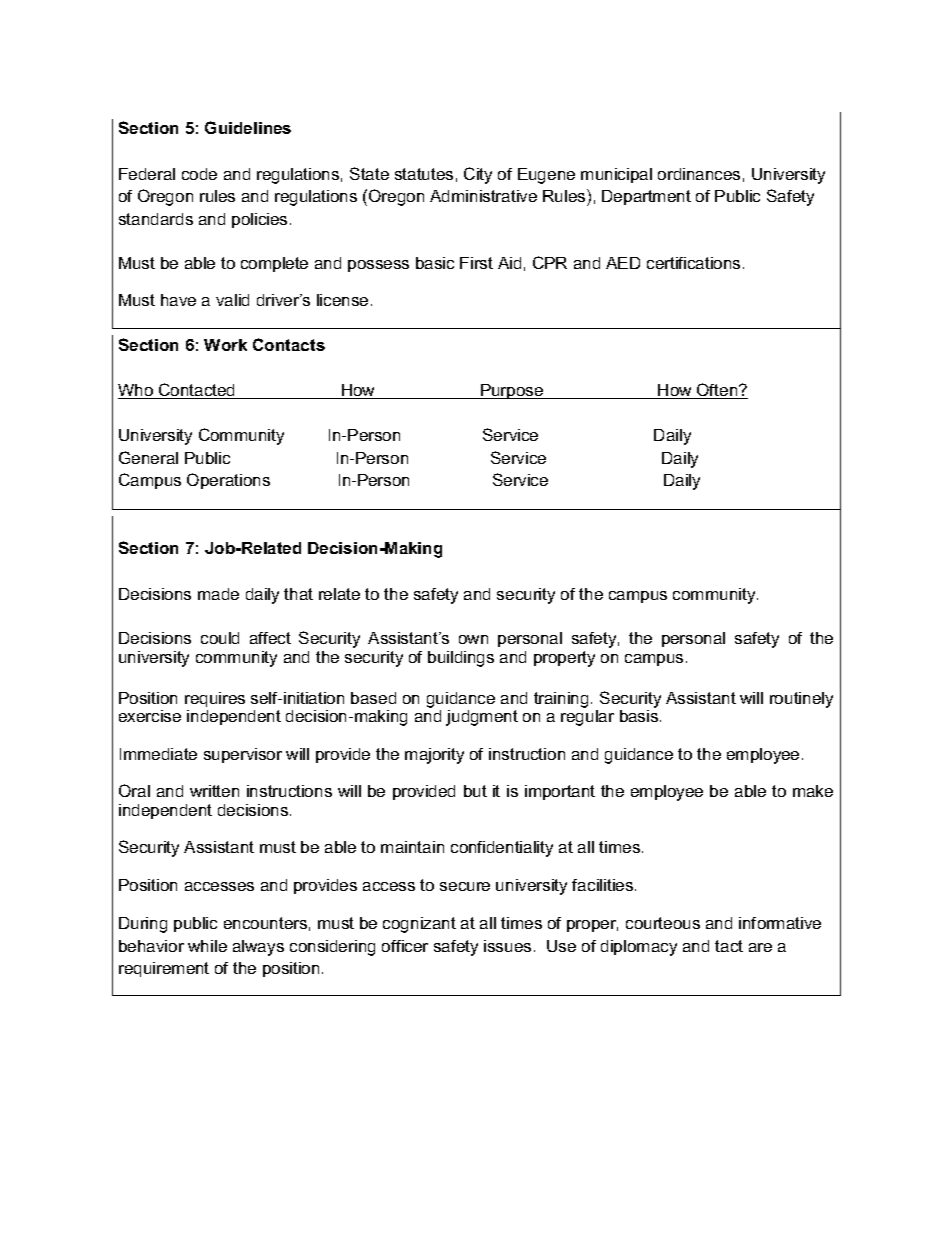 The width and height of the screenshot is (952, 1233). Describe the element at coordinates (243, 755) in the screenshot. I see `supervisor` at that location.
